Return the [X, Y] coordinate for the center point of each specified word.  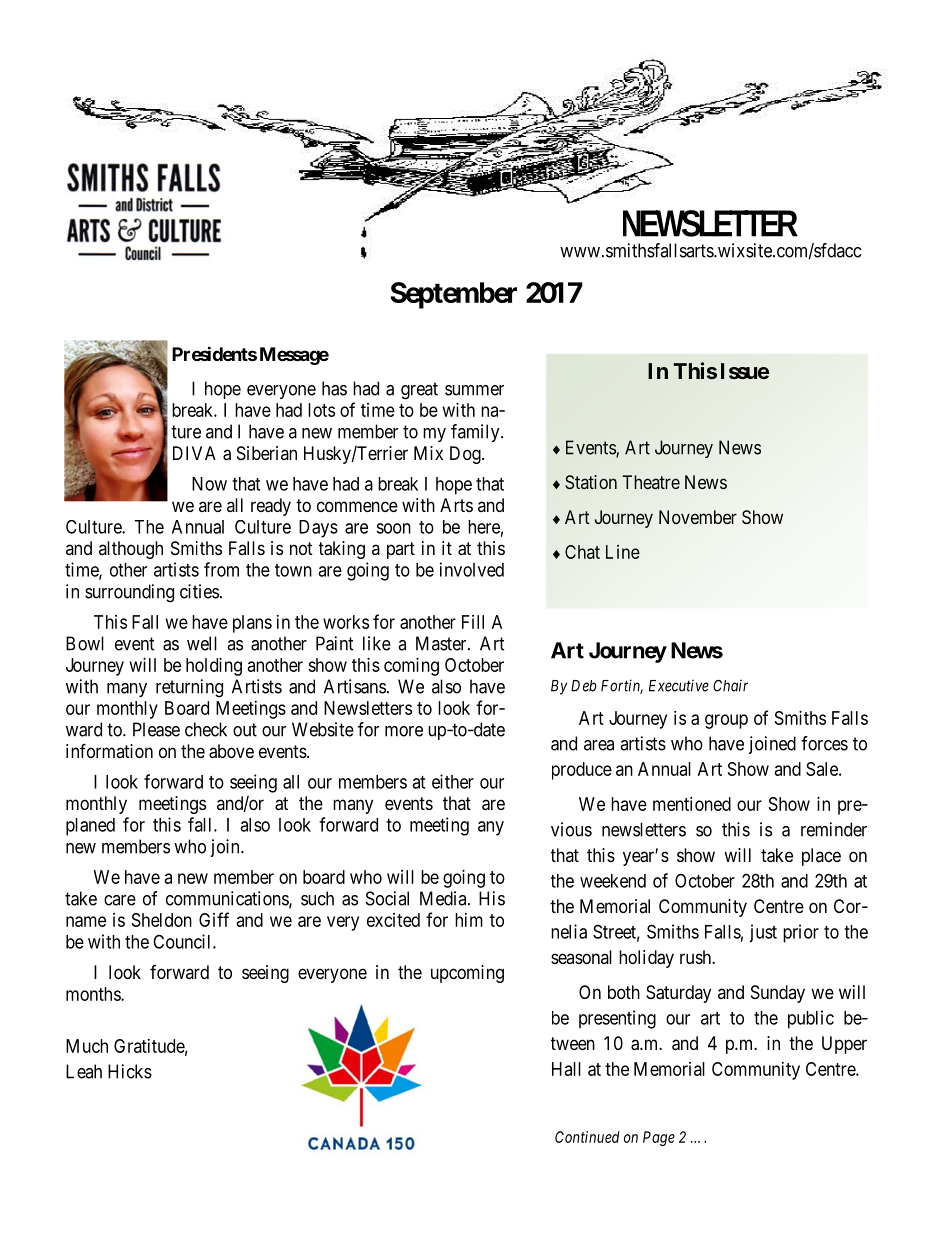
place [821, 857]
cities [199, 591]
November [698, 517]
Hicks [130, 1071]
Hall [566, 1069]
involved [472, 569]
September [453, 295]
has [334, 388]
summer [474, 390]
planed [90, 827]
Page [659, 1138]
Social [387, 898]
